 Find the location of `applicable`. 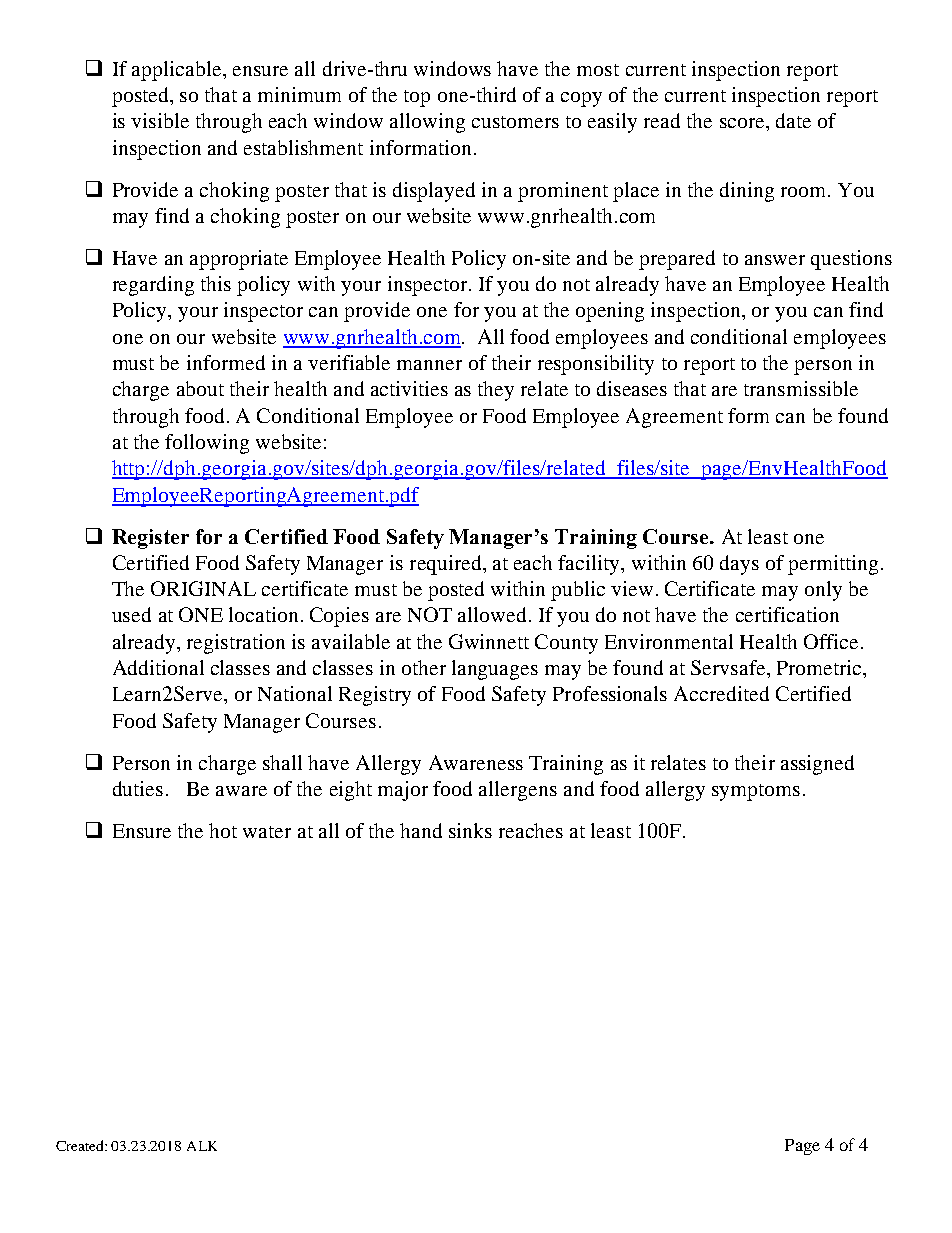

applicable is located at coordinates (178, 71).
